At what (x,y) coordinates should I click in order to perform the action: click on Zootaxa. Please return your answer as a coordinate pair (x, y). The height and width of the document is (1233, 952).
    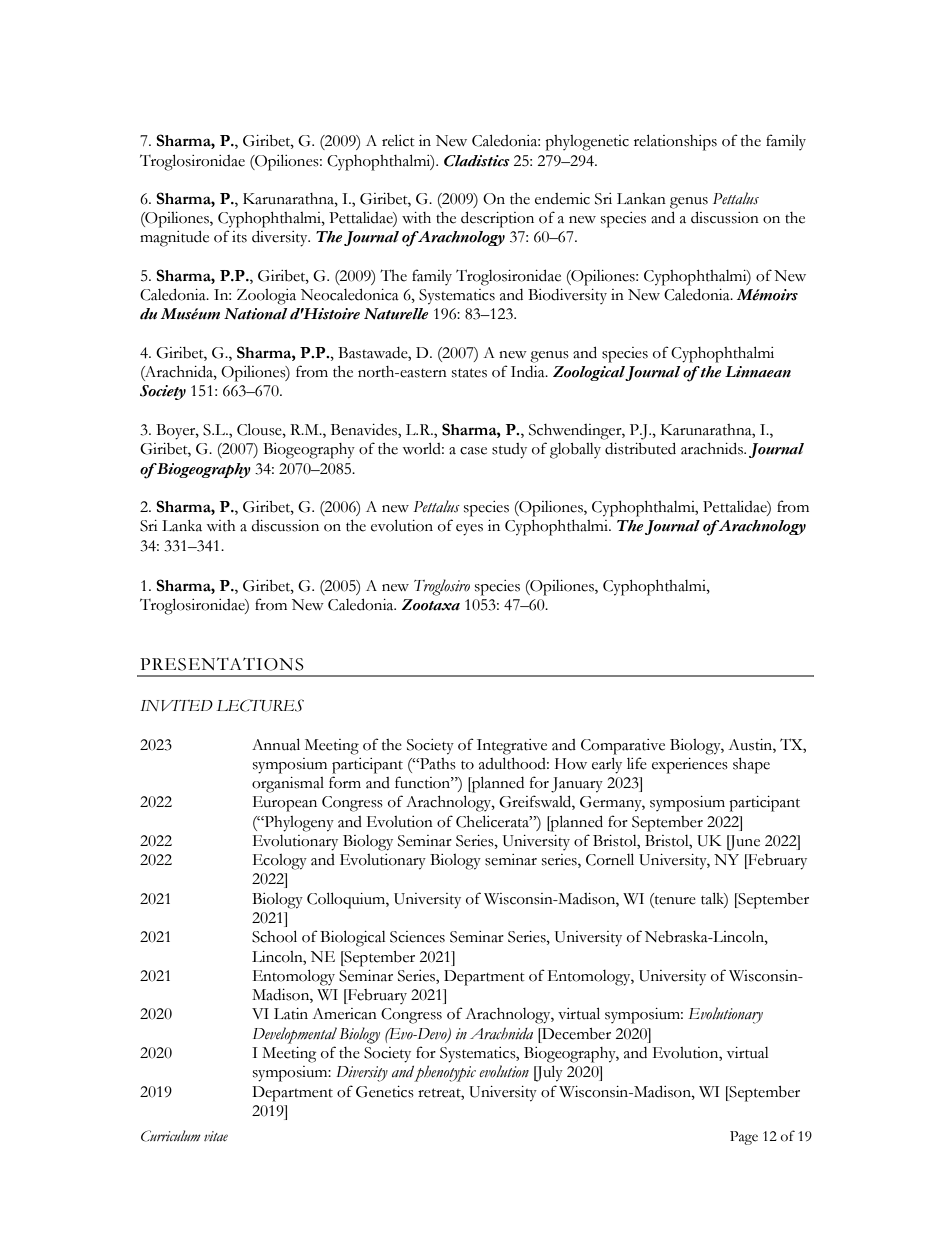
    Looking at the image, I should click on (431, 605).
